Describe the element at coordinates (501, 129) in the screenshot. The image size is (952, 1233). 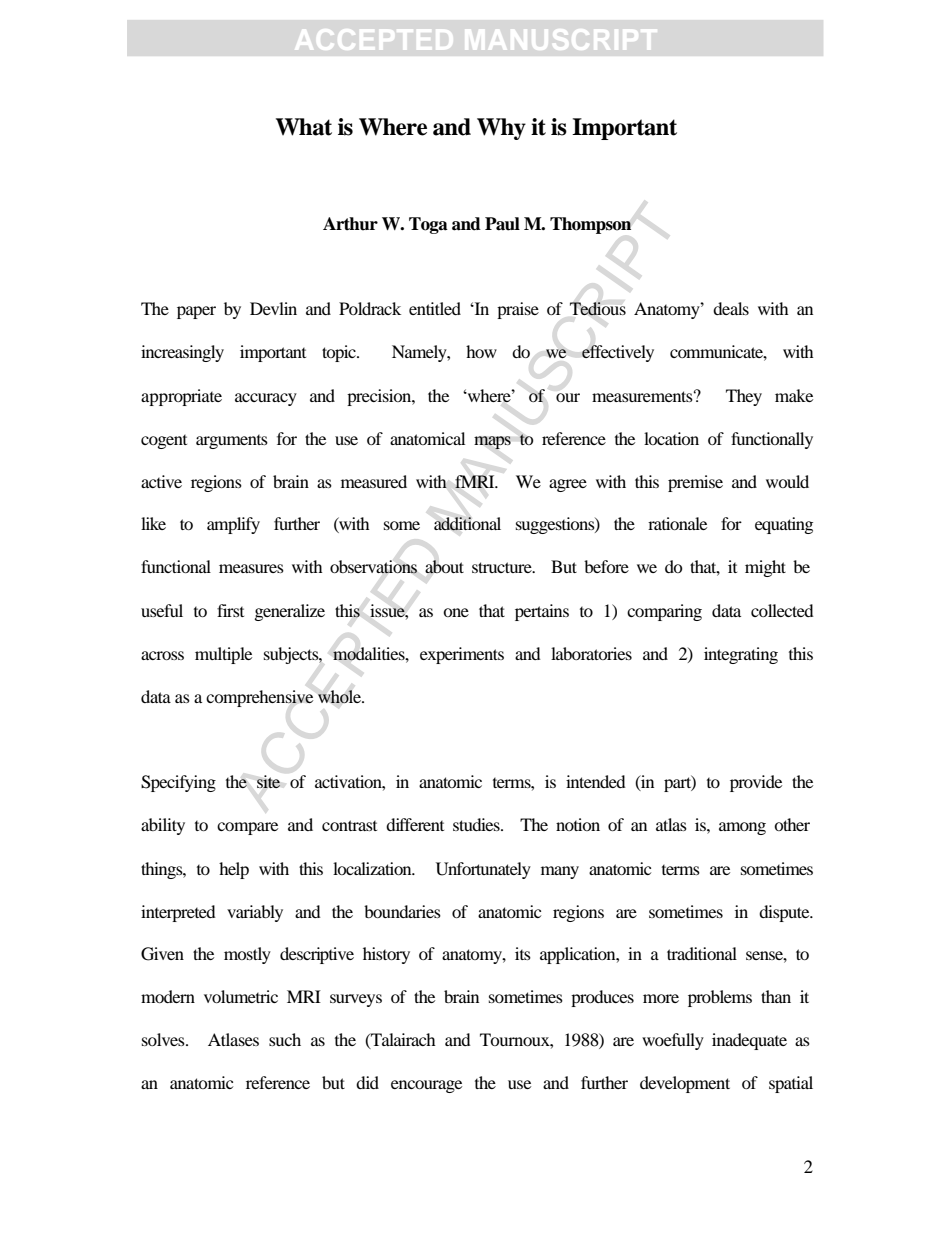
I see `Why` at that location.
